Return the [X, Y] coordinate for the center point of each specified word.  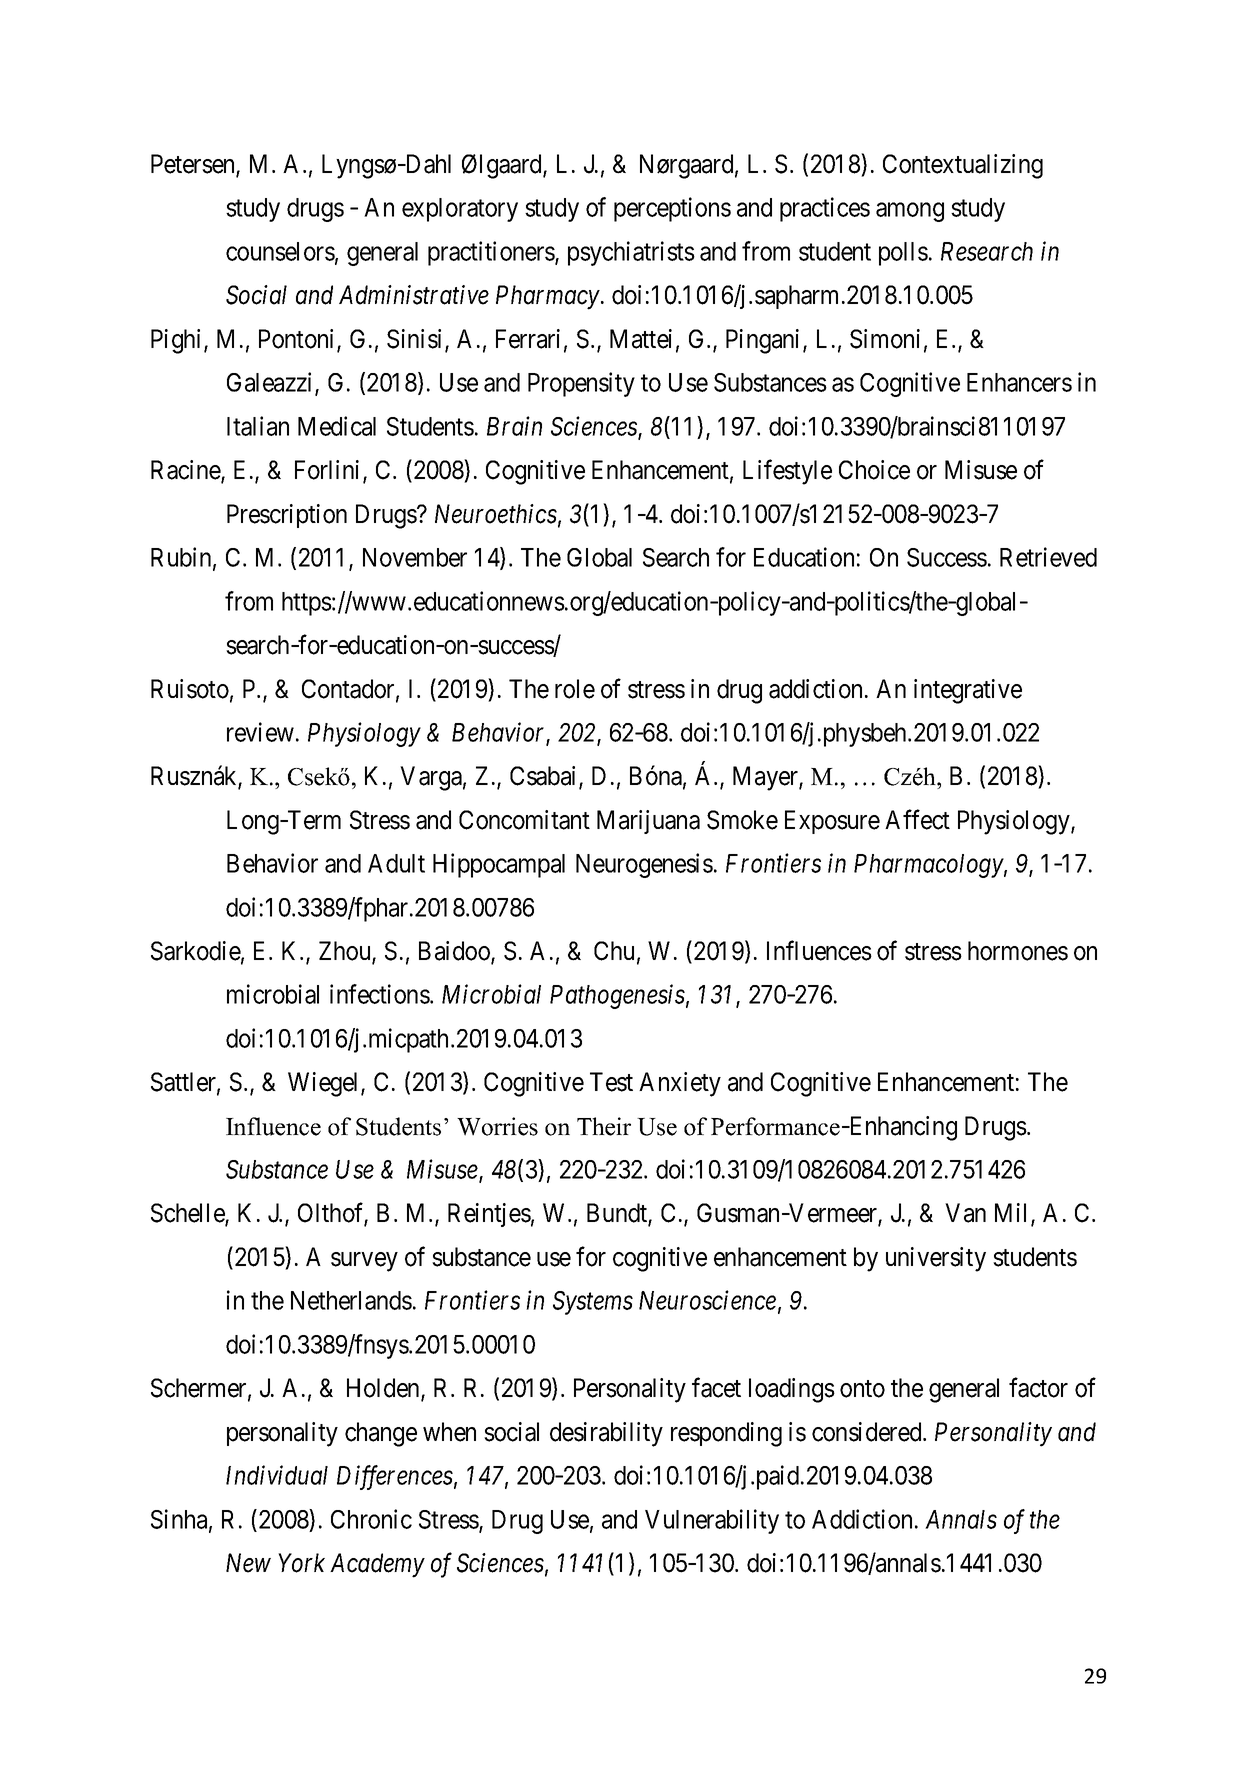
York [301, 1563]
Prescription [287, 516]
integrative [968, 691]
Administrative [414, 295]
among [910, 212]
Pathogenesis [617, 996]
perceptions [672, 209]
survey [364, 1262]
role [575, 689]
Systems [593, 1303]
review [260, 732]
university [936, 1259]
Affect [917, 819]
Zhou [346, 952]
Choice [874, 470]
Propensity [581, 384]
